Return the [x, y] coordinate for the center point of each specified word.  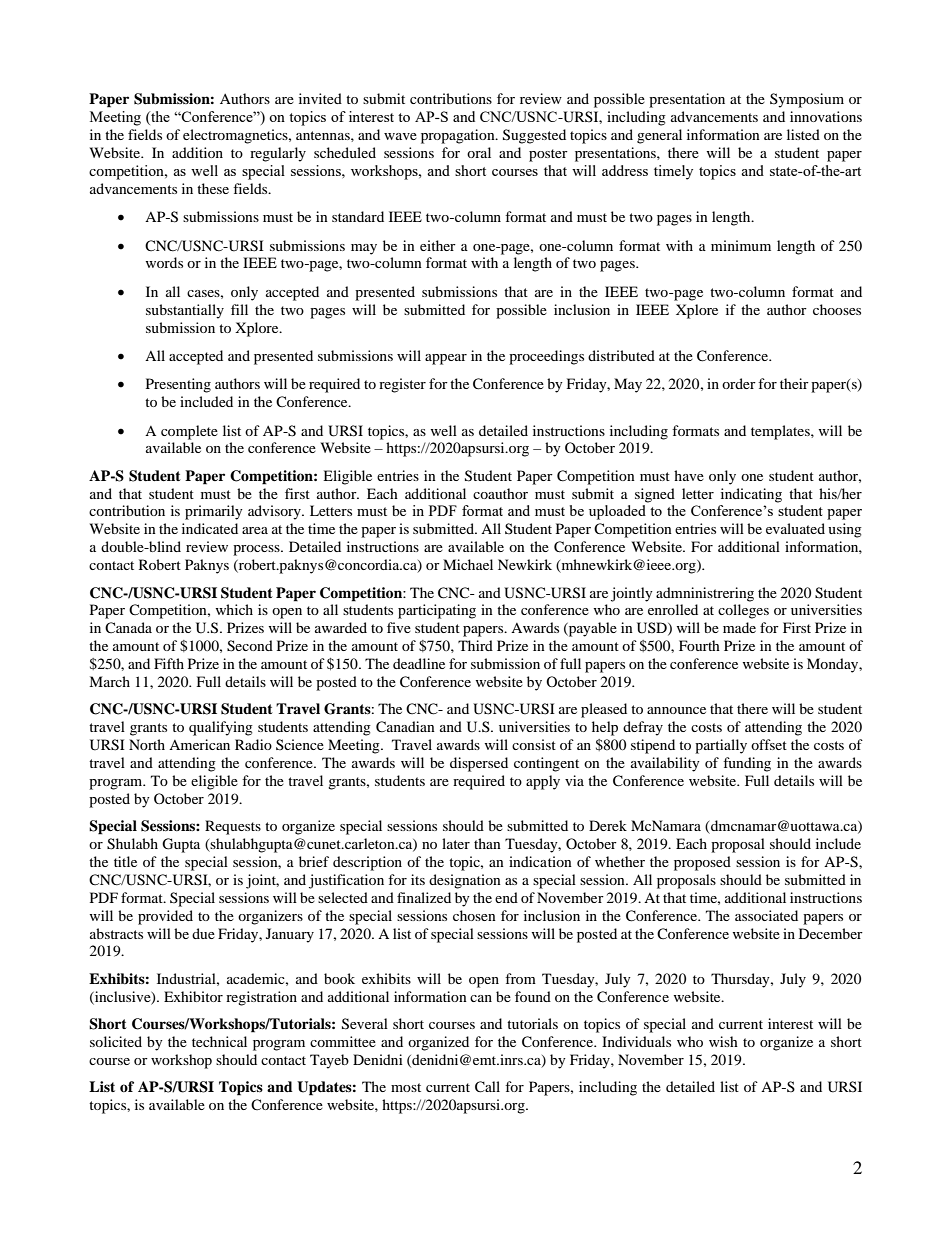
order [739, 383]
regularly [278, 154]
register [402, 385]
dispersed [479, 764]
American [199, 744]
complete [189, 432]
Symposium [807, 100]
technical [219, 1041]
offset [769, 744]
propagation [459, 136]
